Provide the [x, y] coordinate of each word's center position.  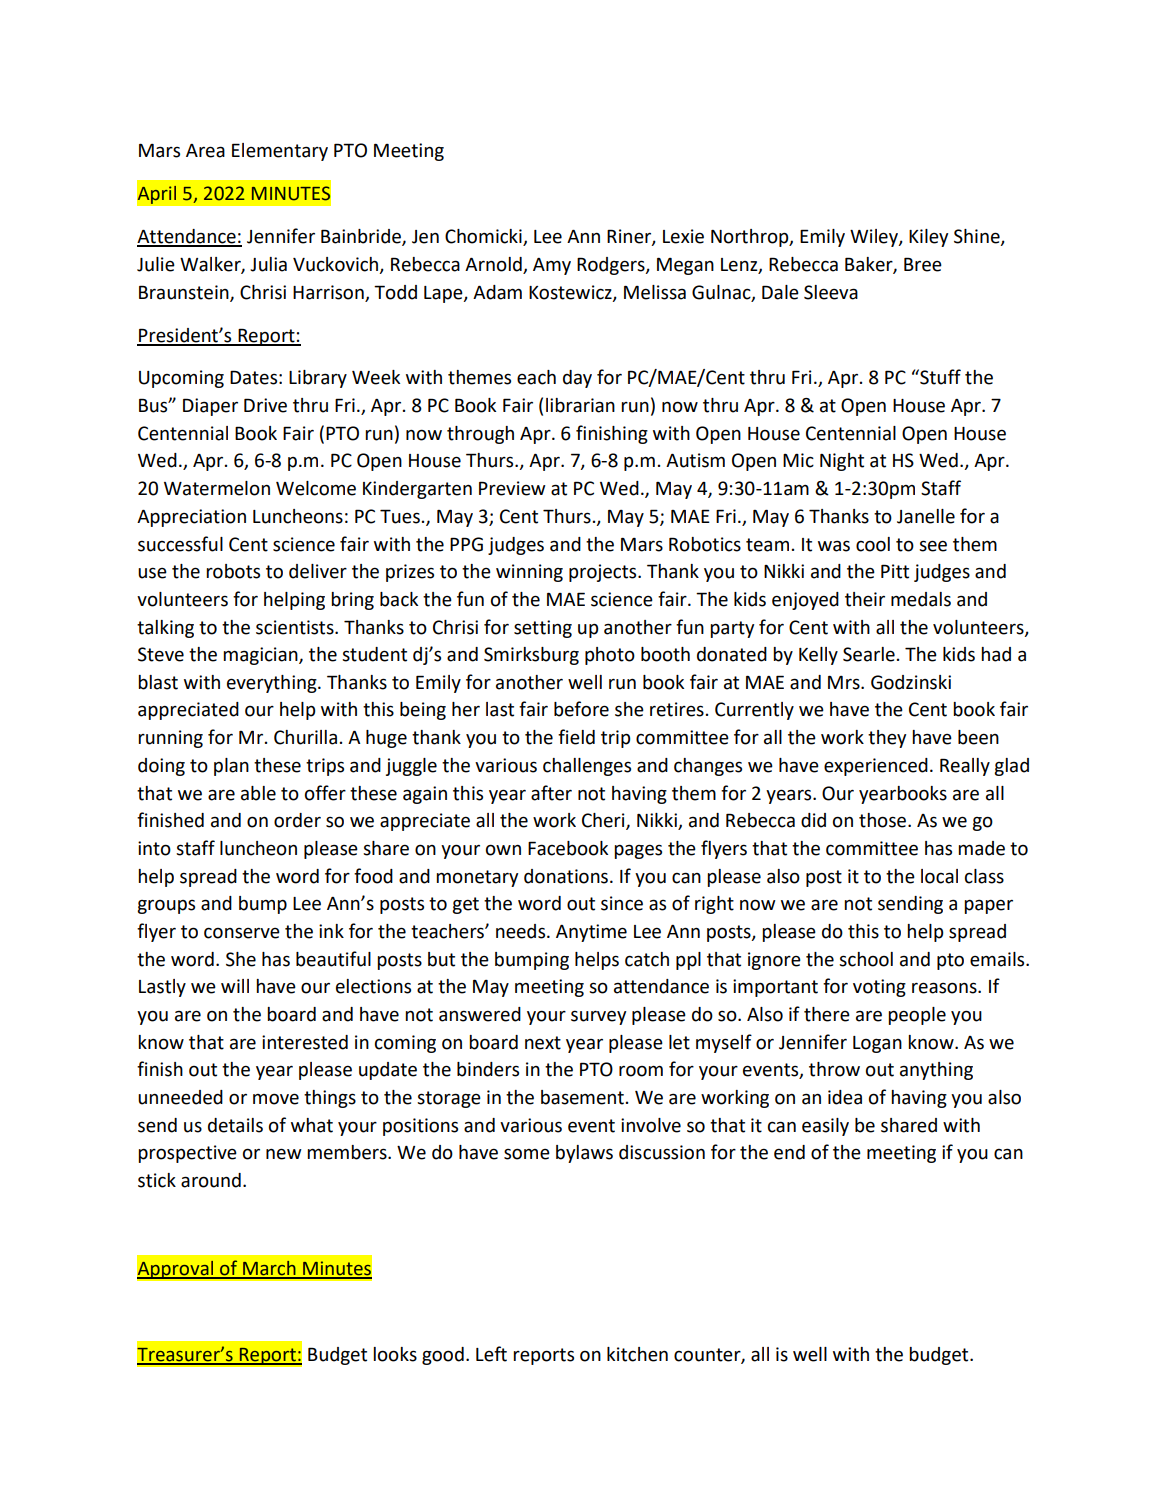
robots [233, 571]
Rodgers [612, 266]
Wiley [875, 238]
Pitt [895, 571]
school [866, 959]
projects [604, 573]
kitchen [637, 1354]
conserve [242, 933]
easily [825, 1127]
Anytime [591, 933]
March [269, 1269]
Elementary [280, 152]
